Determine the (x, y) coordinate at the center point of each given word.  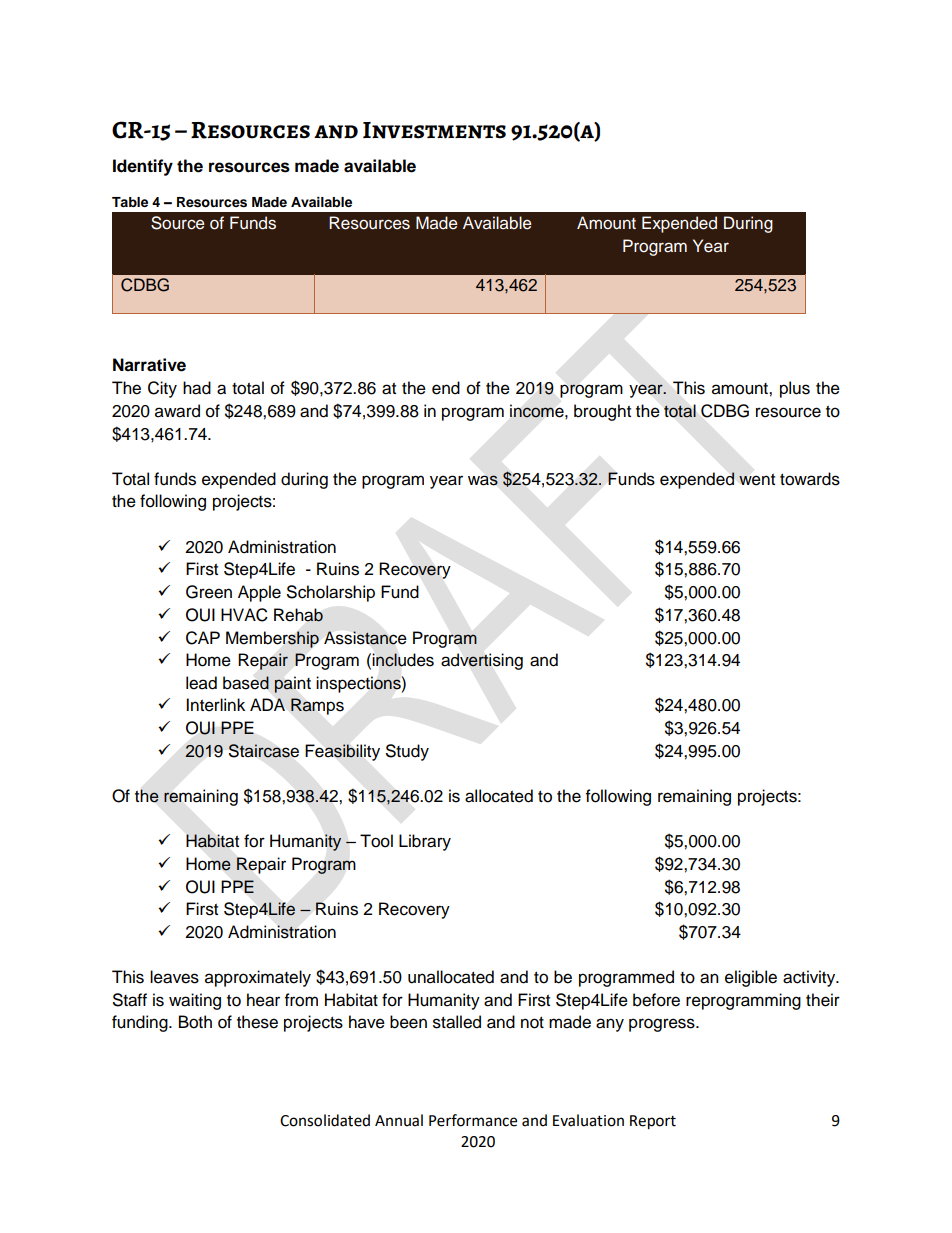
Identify (143, 167)
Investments (434, 130)
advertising (482, 661)
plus (795, 389)
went (757, 480)
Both (195, 1022)
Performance (473, 1120)
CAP (203, 638)
